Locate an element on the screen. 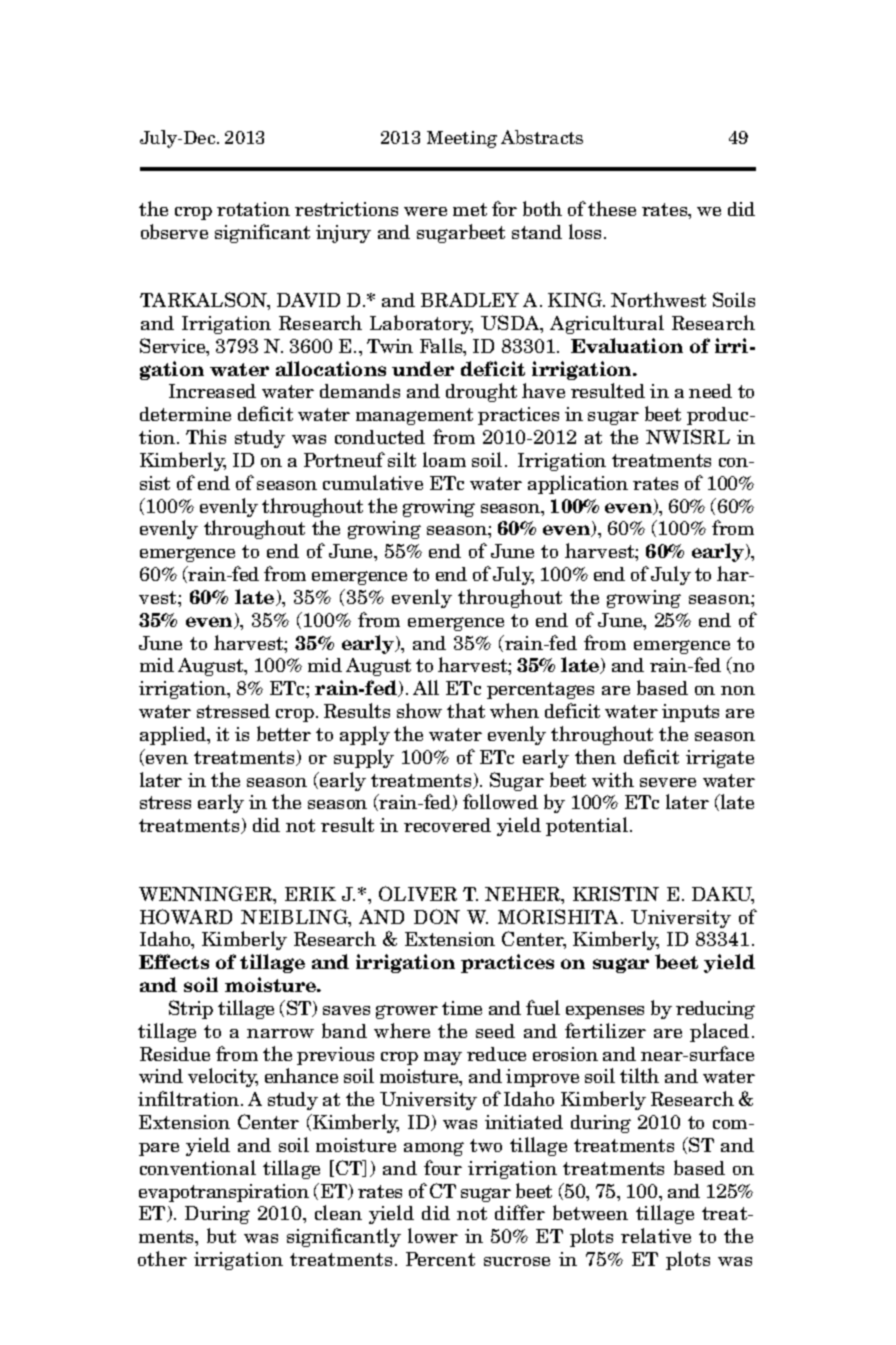  better is located at coordinates (284, 733).
